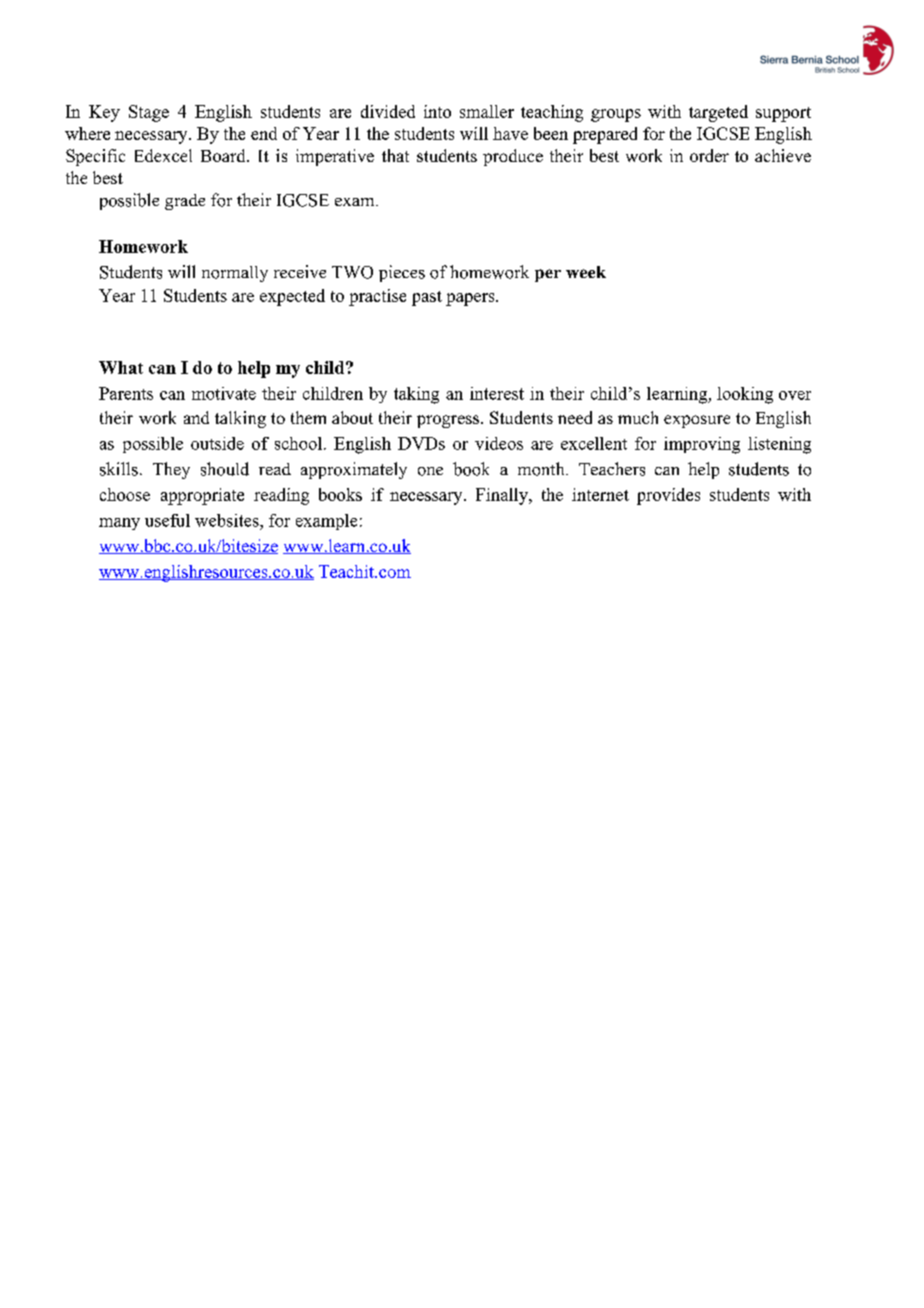  I want to click on past, so click(427, 298).
